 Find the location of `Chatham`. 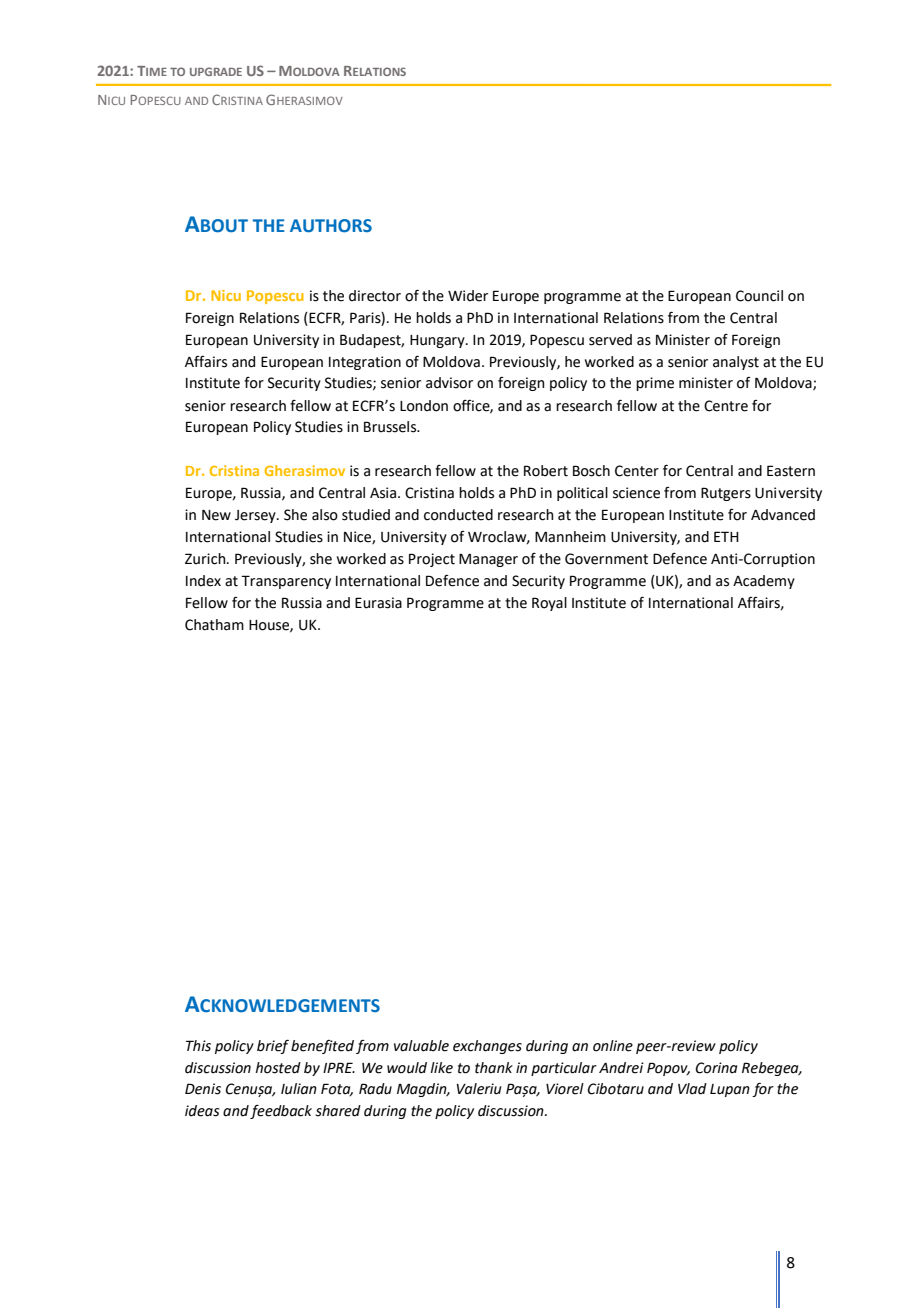

Chatham is located at coordinates (214, 625).
